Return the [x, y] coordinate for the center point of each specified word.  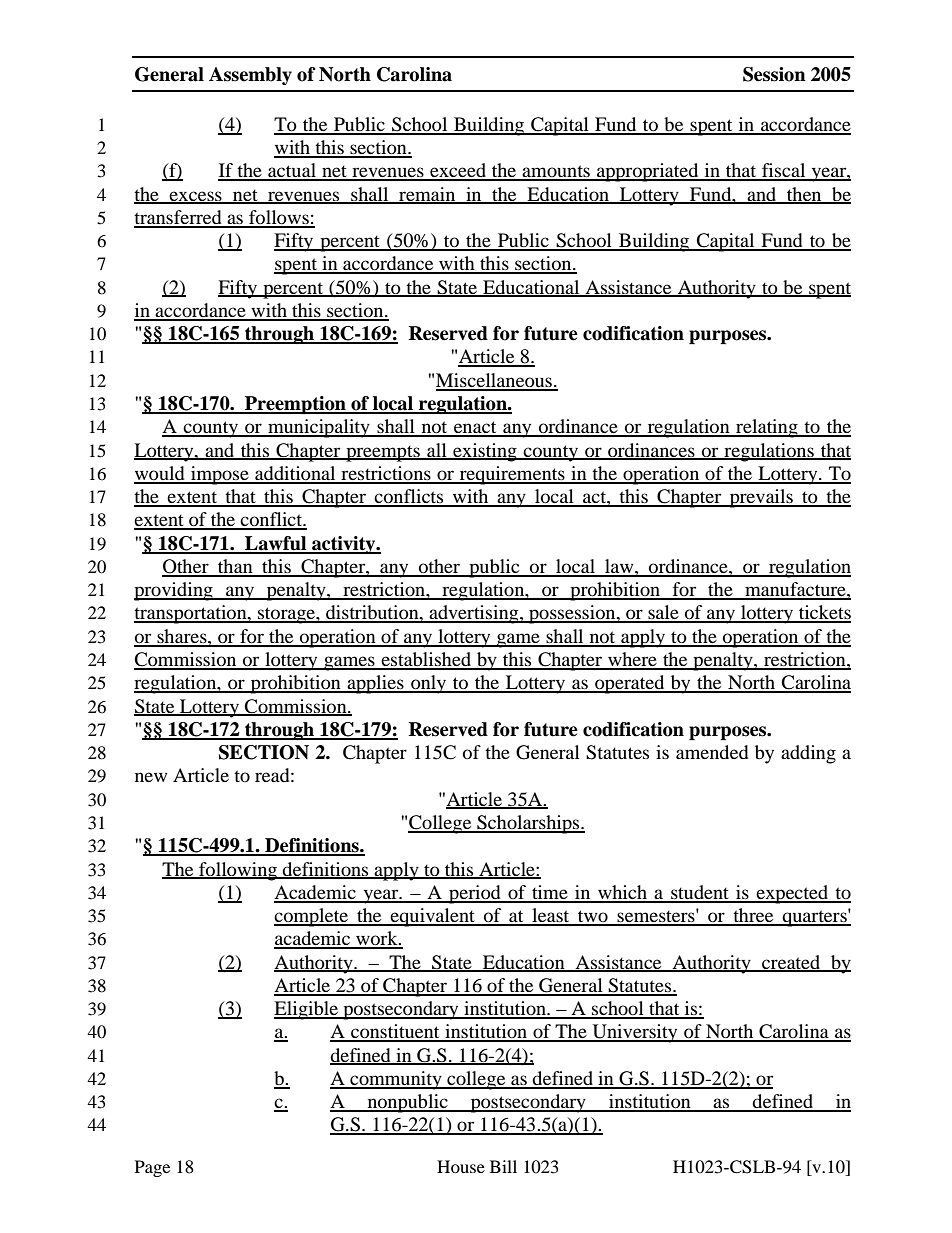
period [475, 894]
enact [475, 428]
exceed [458, 171]
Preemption [295, 405]
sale [663, 613]
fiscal [784, 171]
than [235, 567]
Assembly [250, 76]
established [426, 660]
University [635, 1033]
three [753, 916]
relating [767, 428]
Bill [503, 1166]
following [238, 871]
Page [152, 1168]
